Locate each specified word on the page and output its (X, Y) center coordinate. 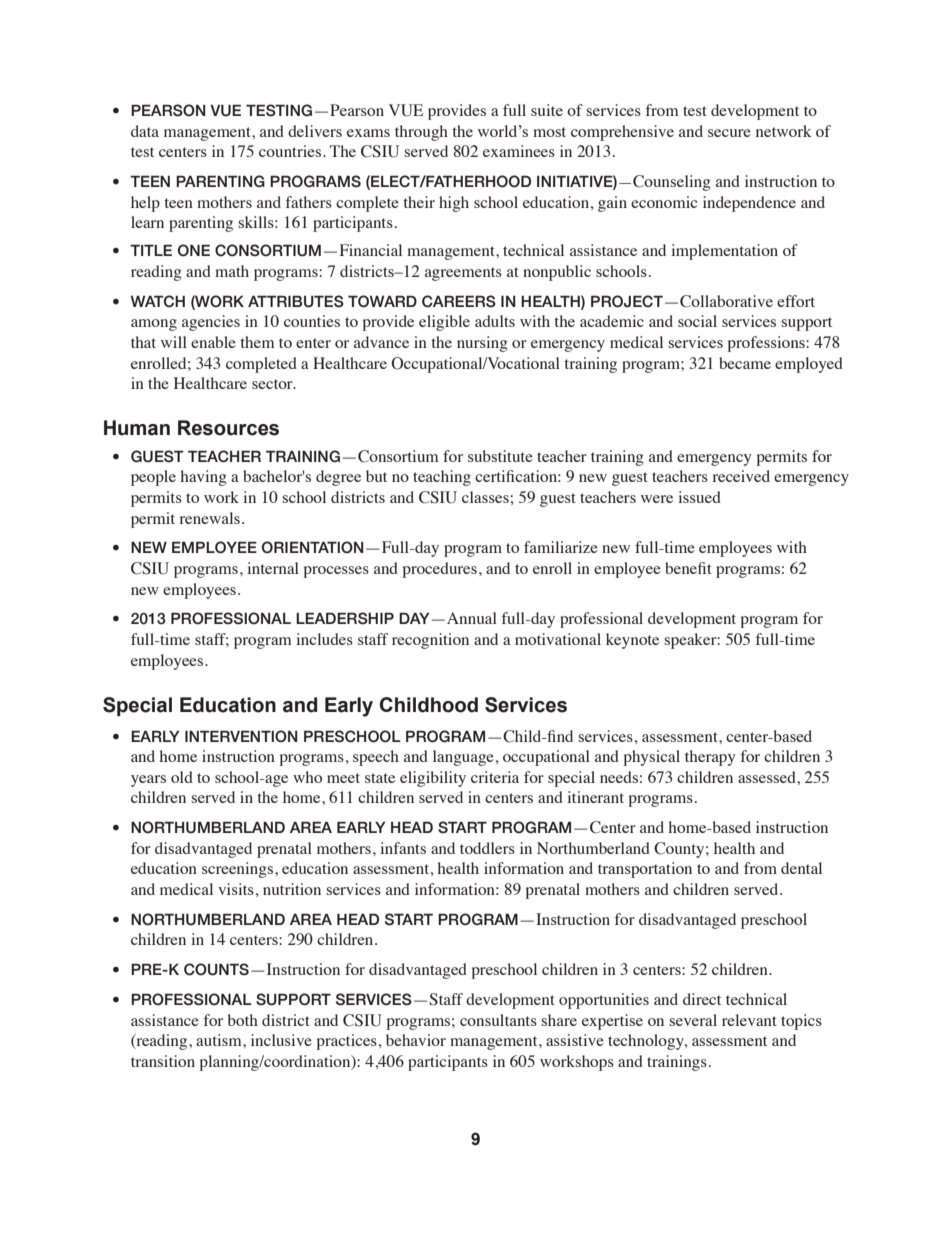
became (745, 363)
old (182, 777)
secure (729, 133)
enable (213, 342)
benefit (688, 568)
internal (273, 568)
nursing (482, 344)
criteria (495, 777)
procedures (440, 570)
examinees (519, 151)
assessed (768, 777)
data (145, 131)
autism (220, 1040)
